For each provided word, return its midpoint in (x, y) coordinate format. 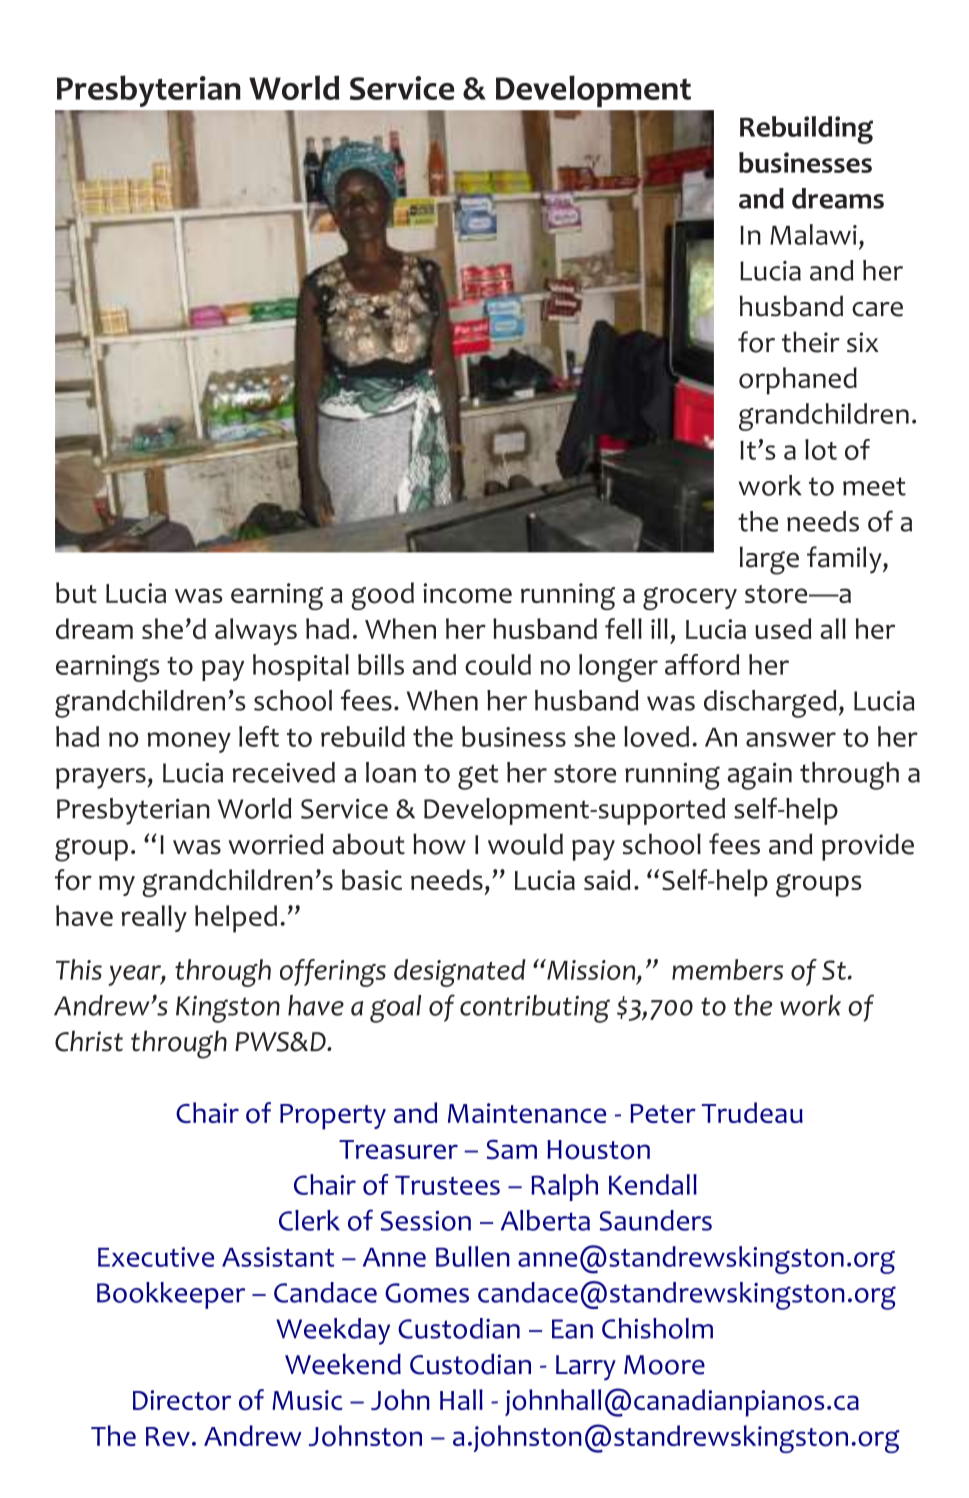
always (256, 631)
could (498, 664)
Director (182, 1400)
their (811, 342)
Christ (89, 1041)
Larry (586, 1368)
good (382, 596)
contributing (535, 1009)
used (783, 628)
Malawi (813, 234)
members (727, 969)
